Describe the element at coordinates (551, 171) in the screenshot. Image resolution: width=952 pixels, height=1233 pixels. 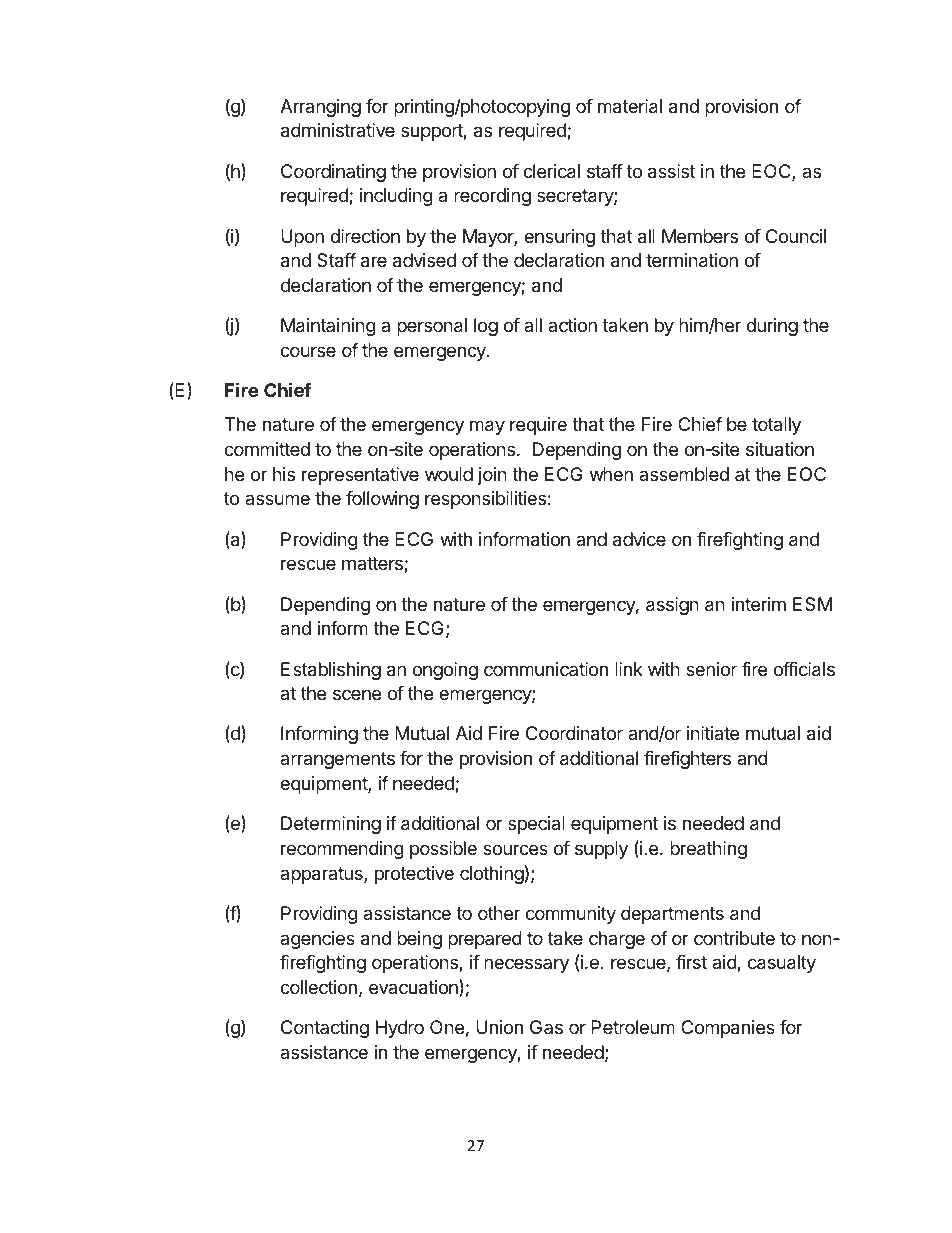
I see `clerical` at that location.
